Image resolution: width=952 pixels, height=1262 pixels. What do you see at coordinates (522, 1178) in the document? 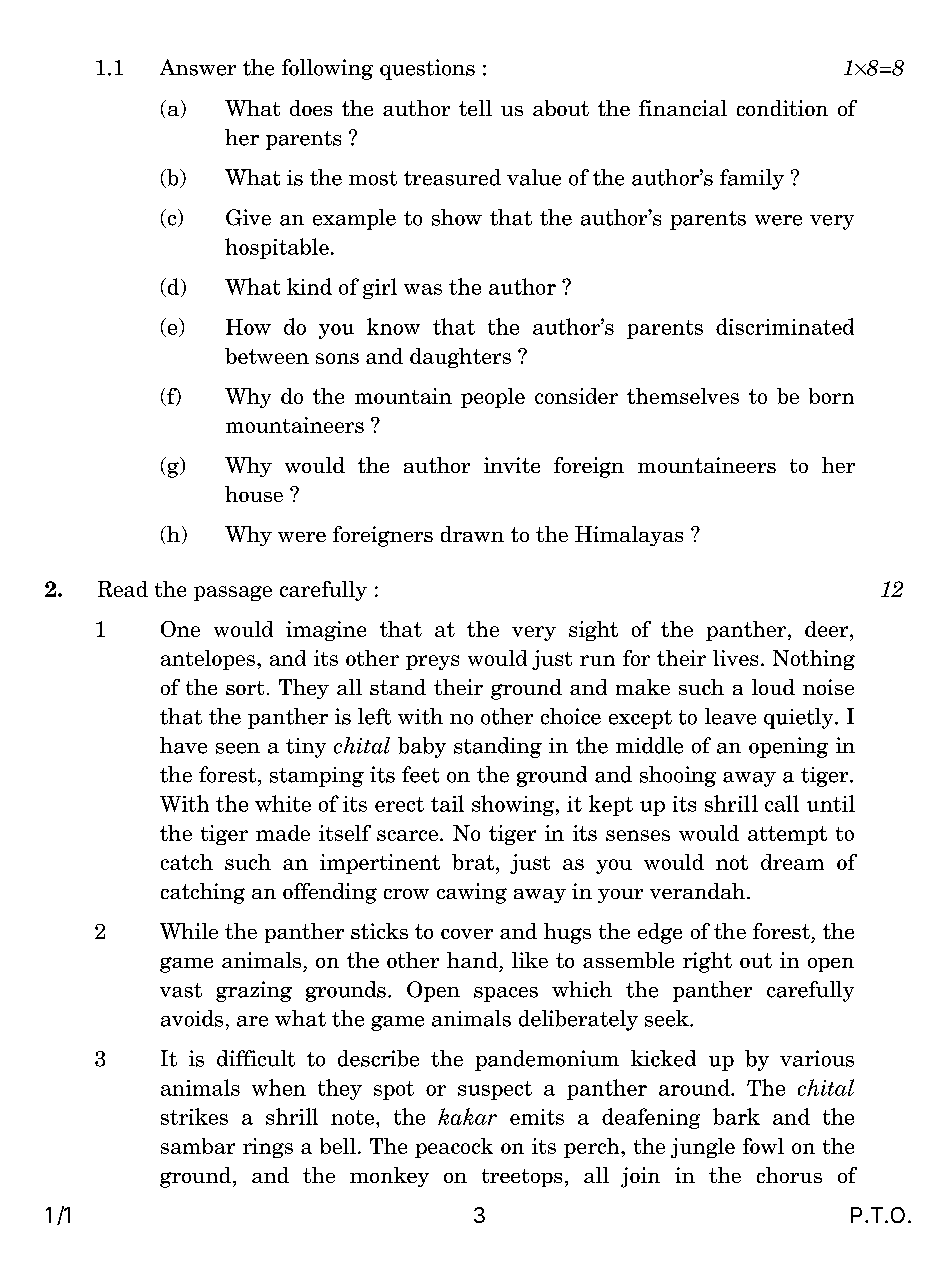
I see `treetops` at bounding box center [522, 1178].
